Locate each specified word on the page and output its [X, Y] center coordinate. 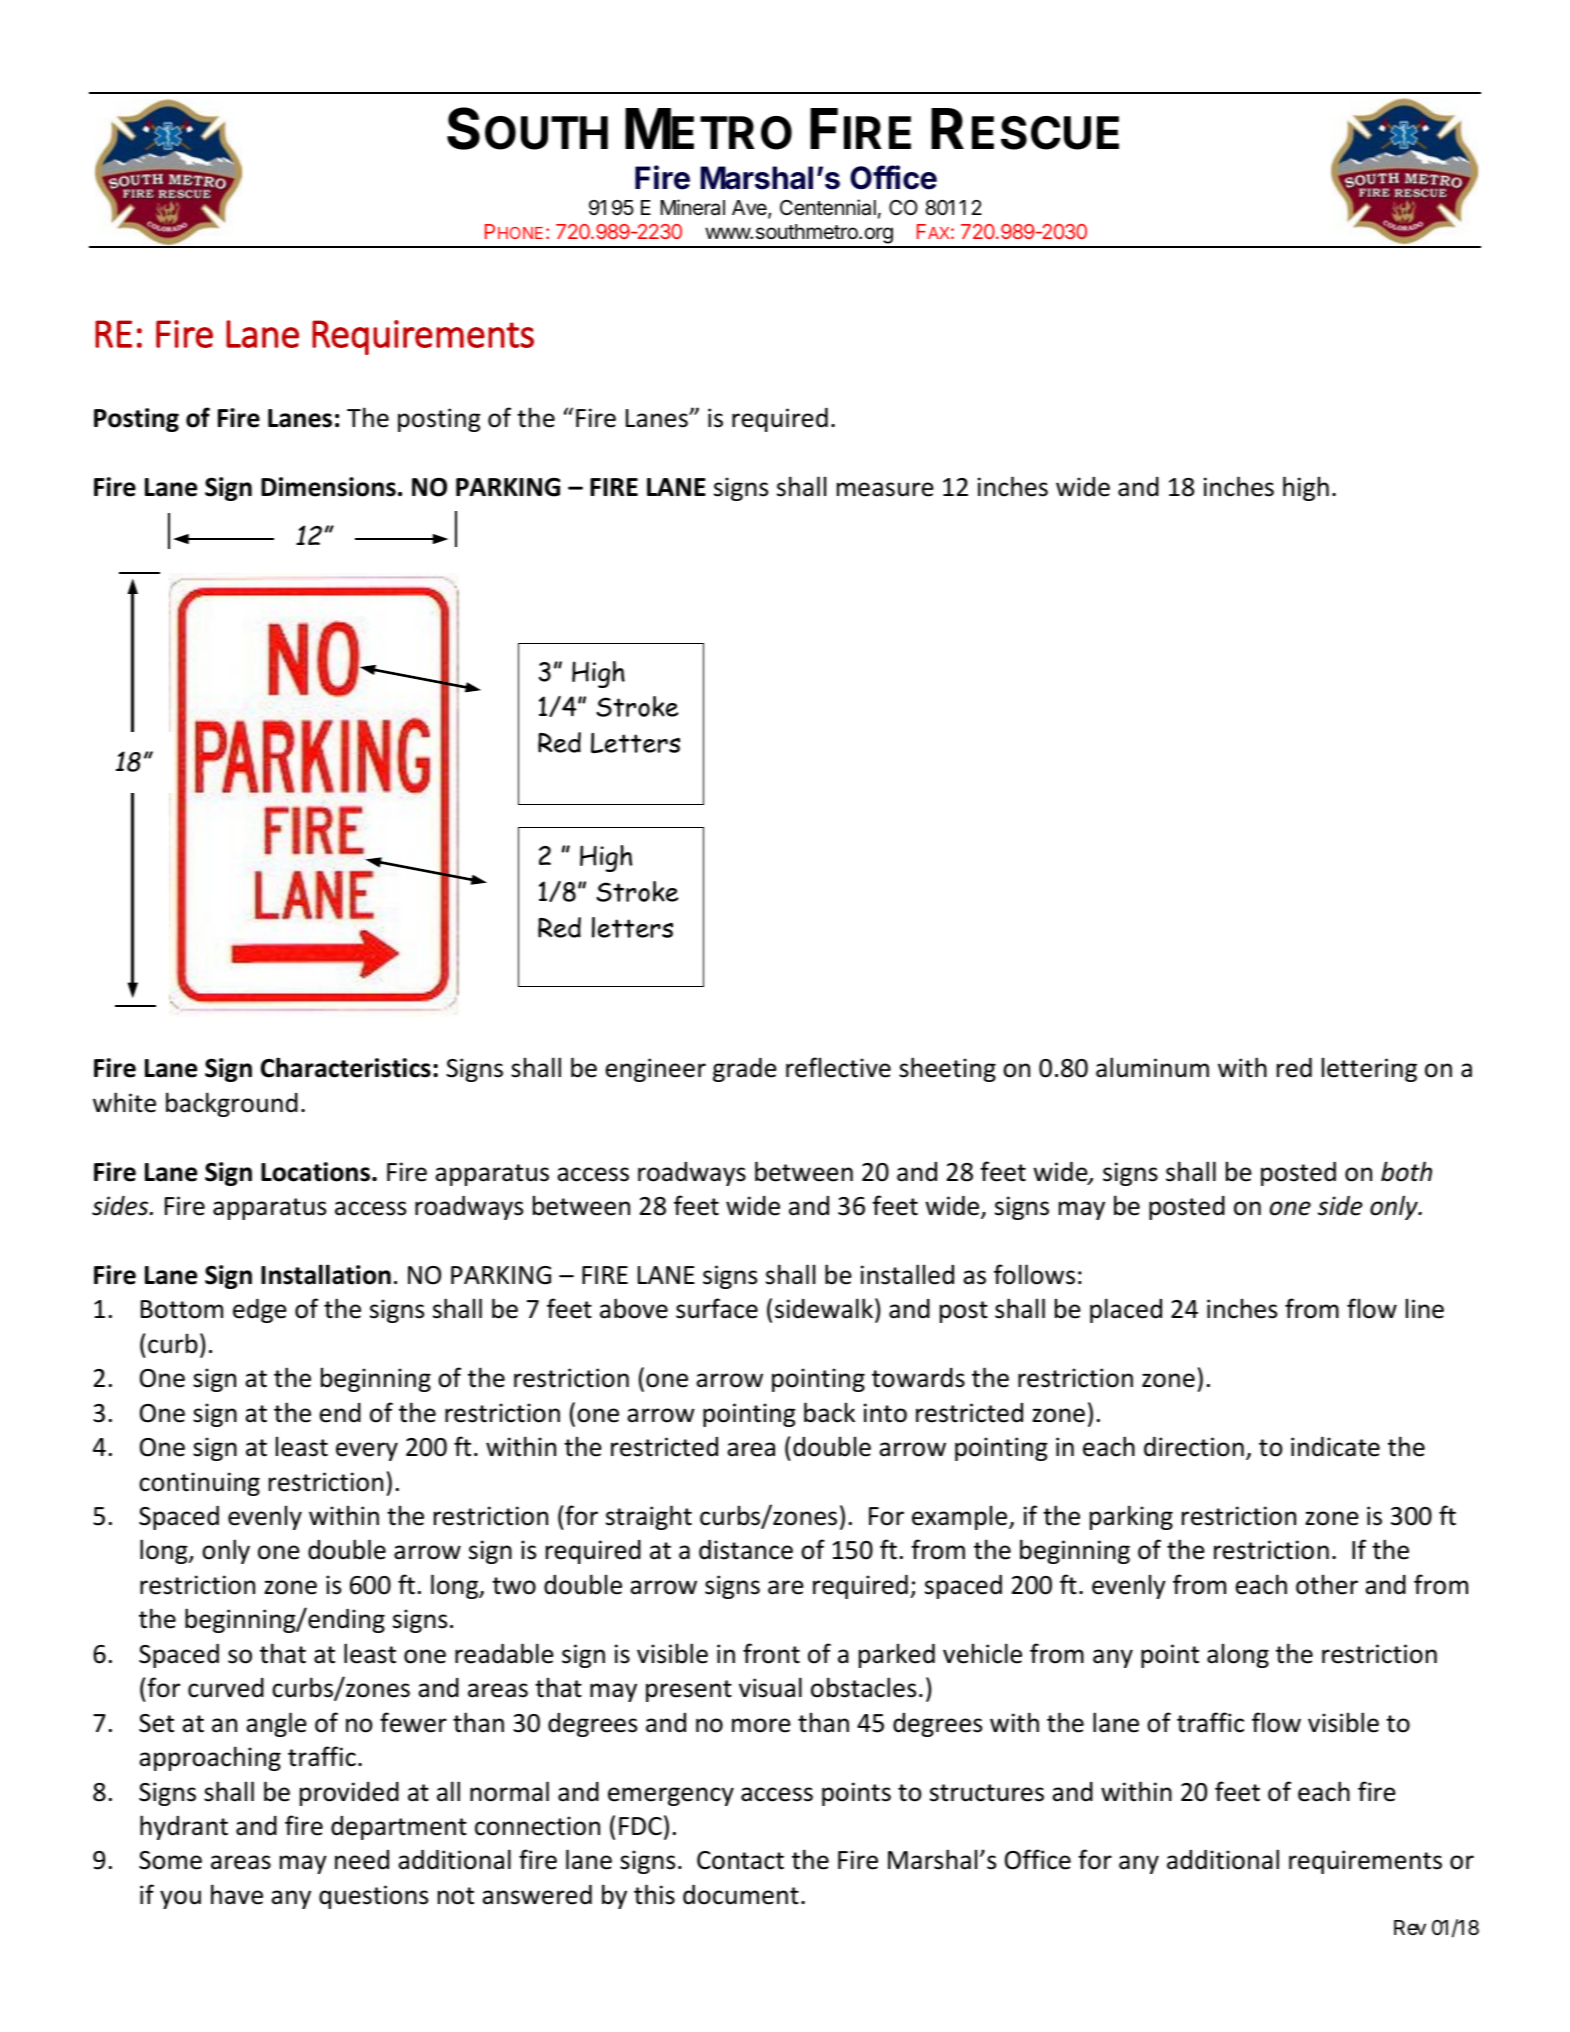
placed [1126, 1310]
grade [745, 1070]
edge [260, 1311]
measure [885, 489]
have [237, 1894]
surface [717, 1308]
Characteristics [346, 1067]
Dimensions [328, 487]
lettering [1369, 1069]
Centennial [828, 207]
